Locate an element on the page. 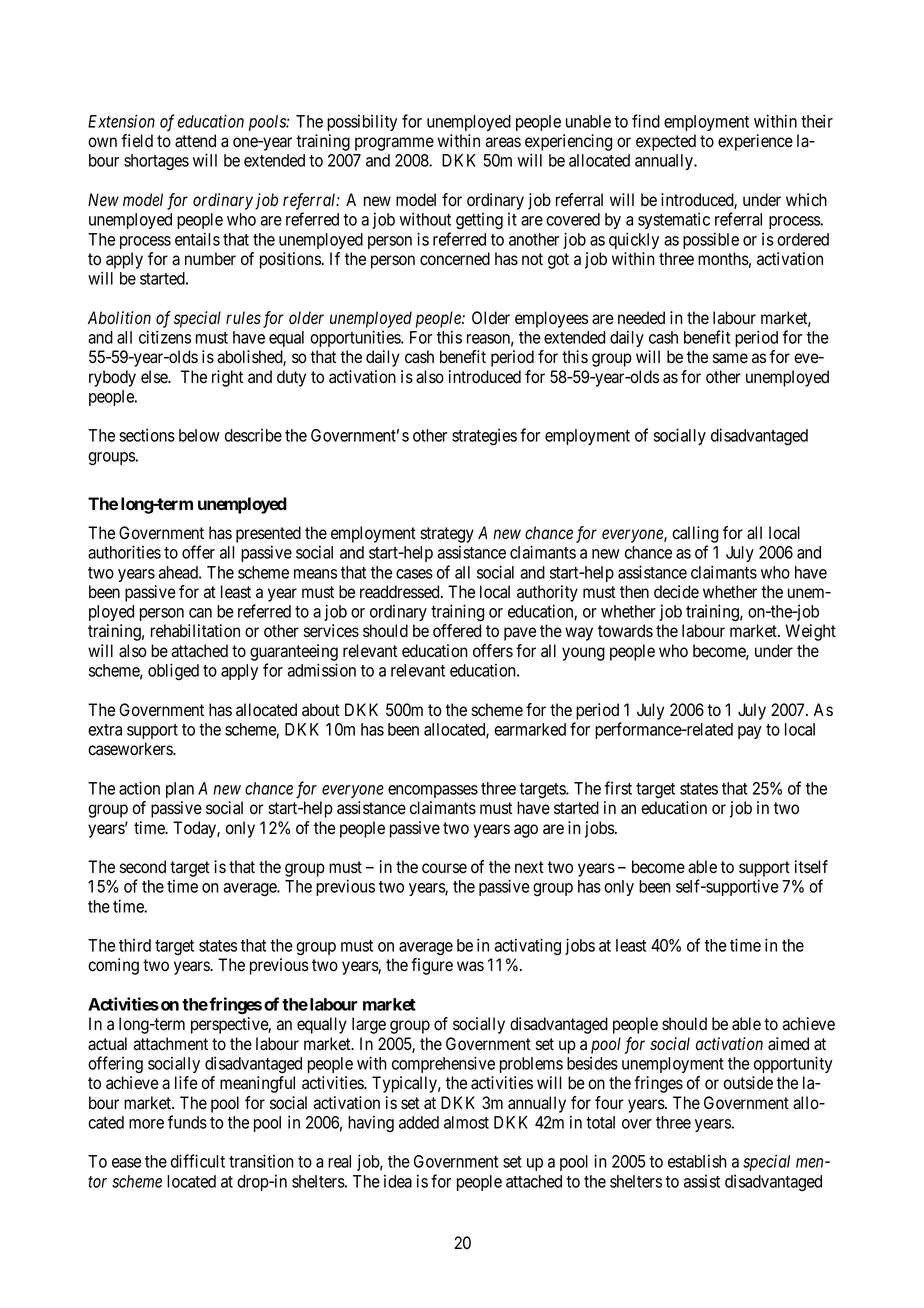  rehabilitation is located at coordinates (195, 631).
